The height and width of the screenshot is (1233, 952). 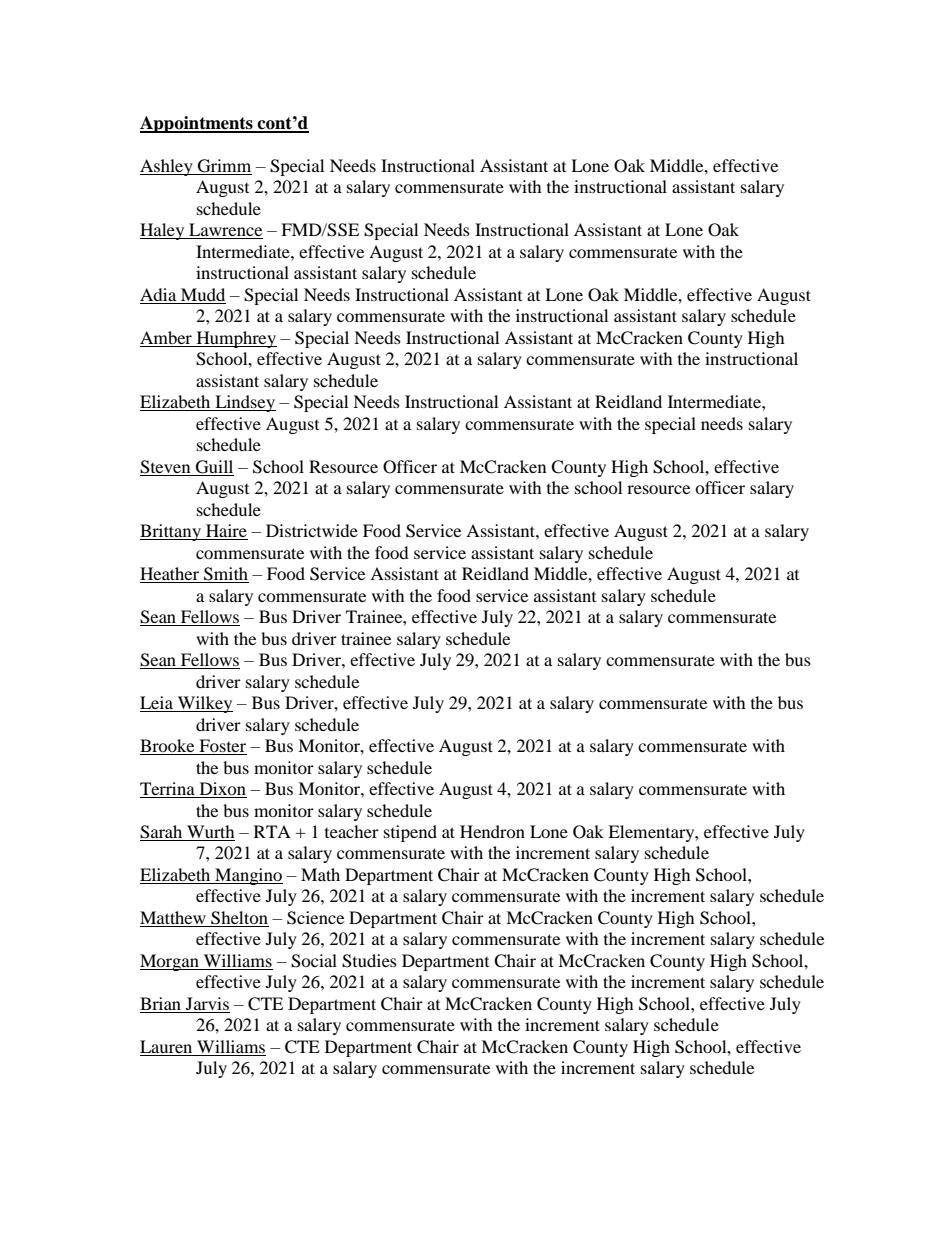 What do you see at coordinates (352, 831) in the screenshot?
I see `teacher` at bounding box center [352, 831].
